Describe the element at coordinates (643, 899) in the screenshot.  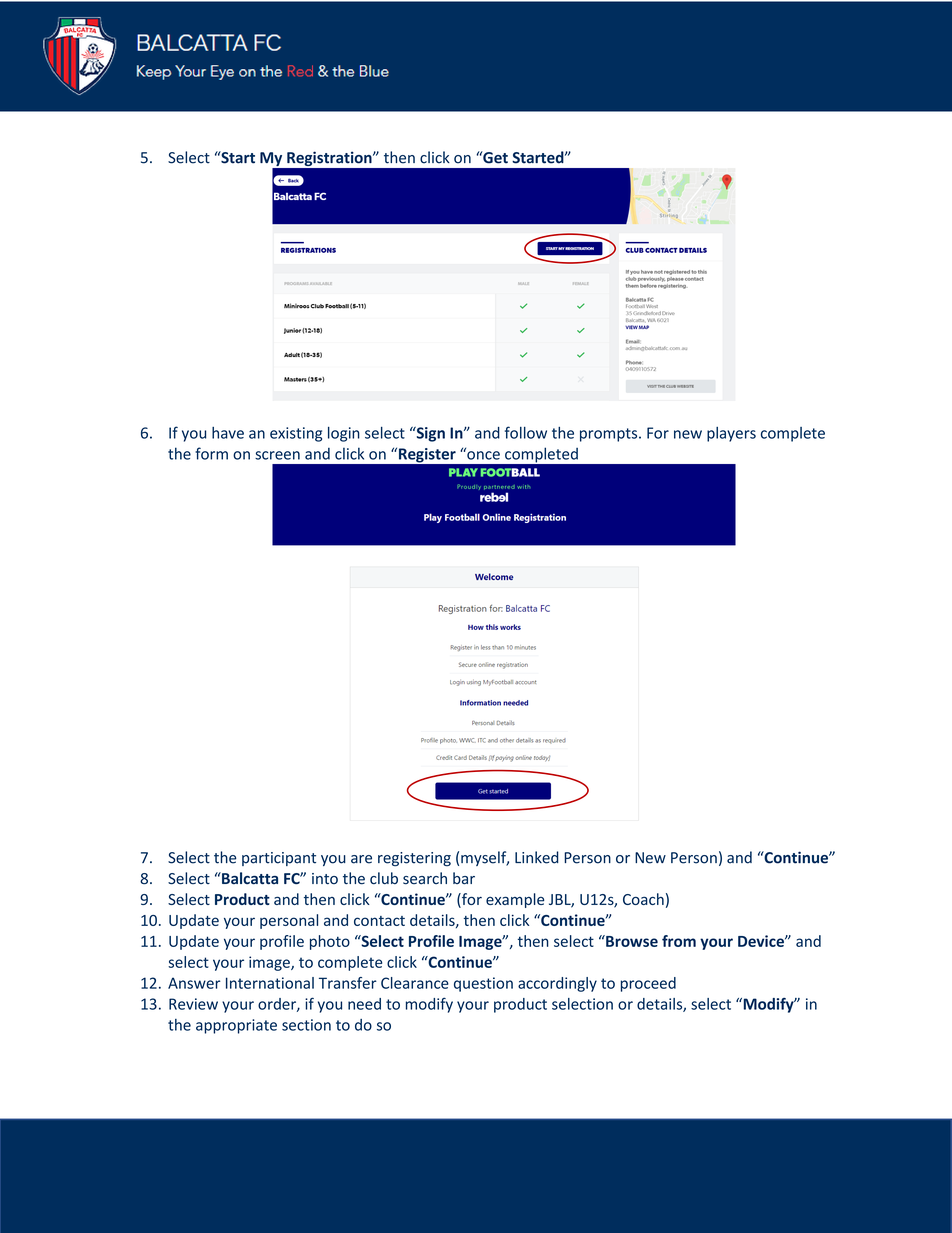
I see `Coach` at that location.
